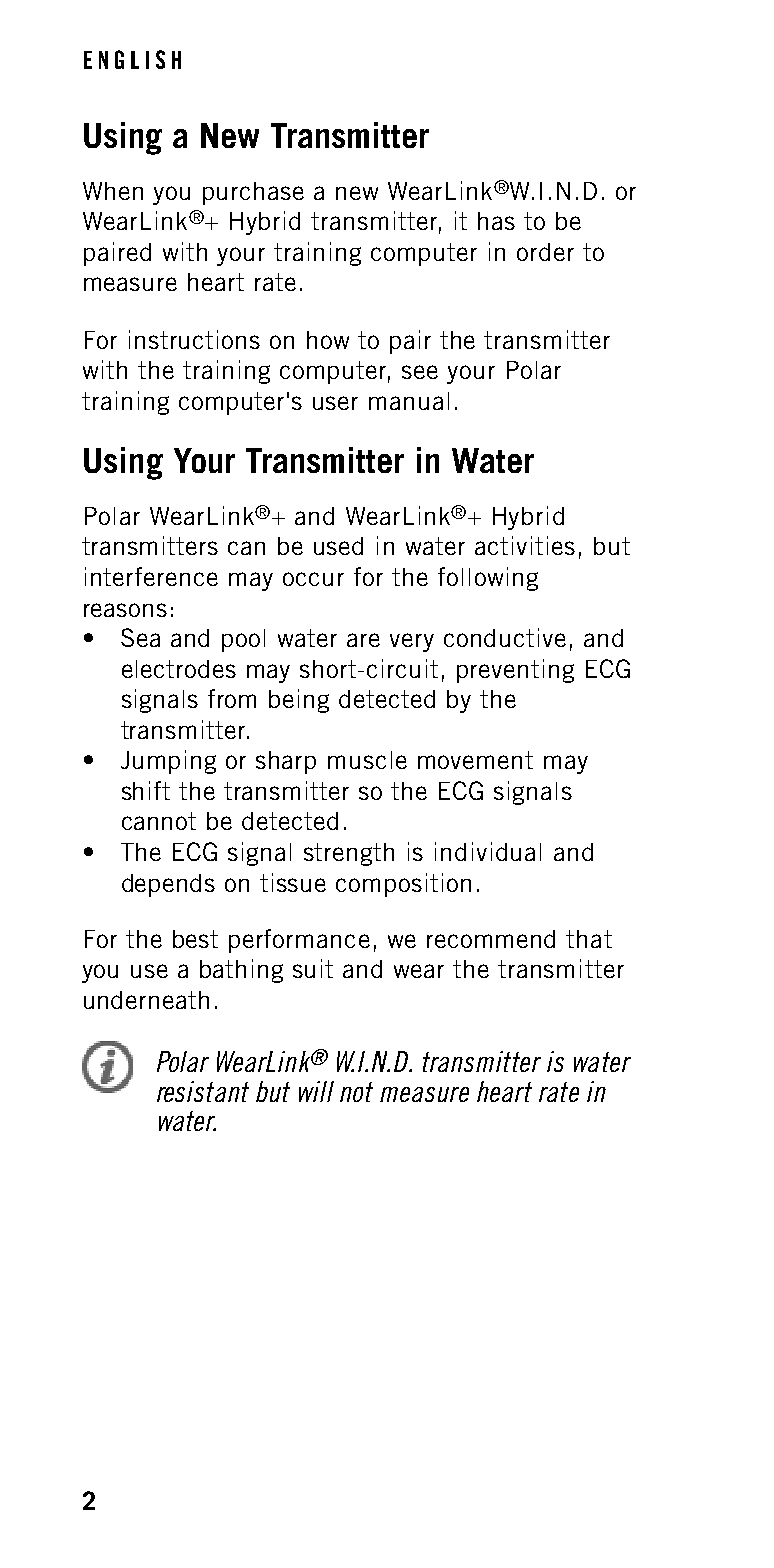 The image size is (774, 1568). What do you see at coordinates (168, 762) in the page?
I see `Jumping` at bounding box center [168, 762].
